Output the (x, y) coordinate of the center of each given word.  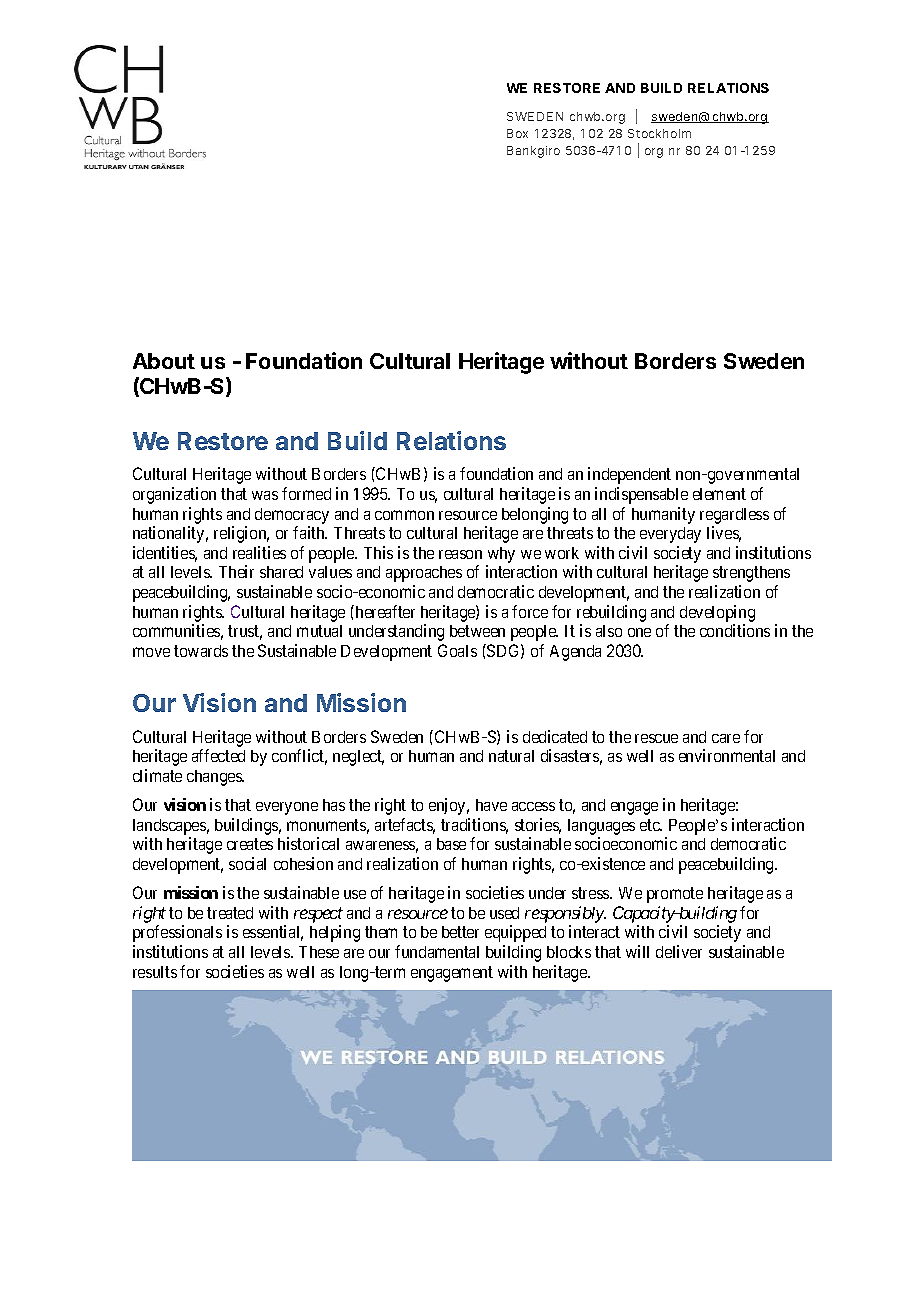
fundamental (437, 951)
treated (230, 913)
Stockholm (659, 133)
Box (517, 133)
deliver (679, 951)
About (164, 361)
